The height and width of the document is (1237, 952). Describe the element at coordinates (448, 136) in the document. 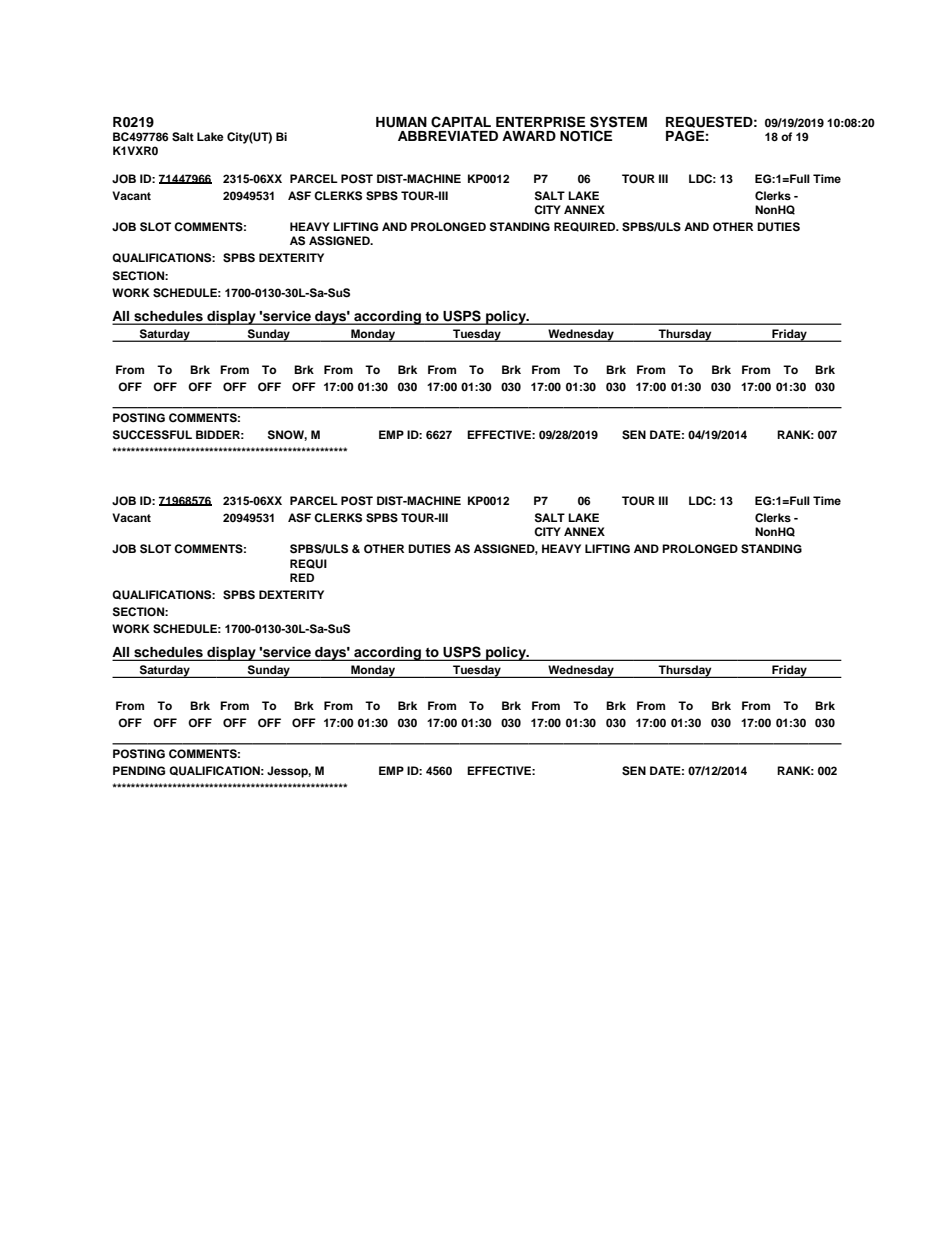

I see `ABBREVIATED` at that location.
